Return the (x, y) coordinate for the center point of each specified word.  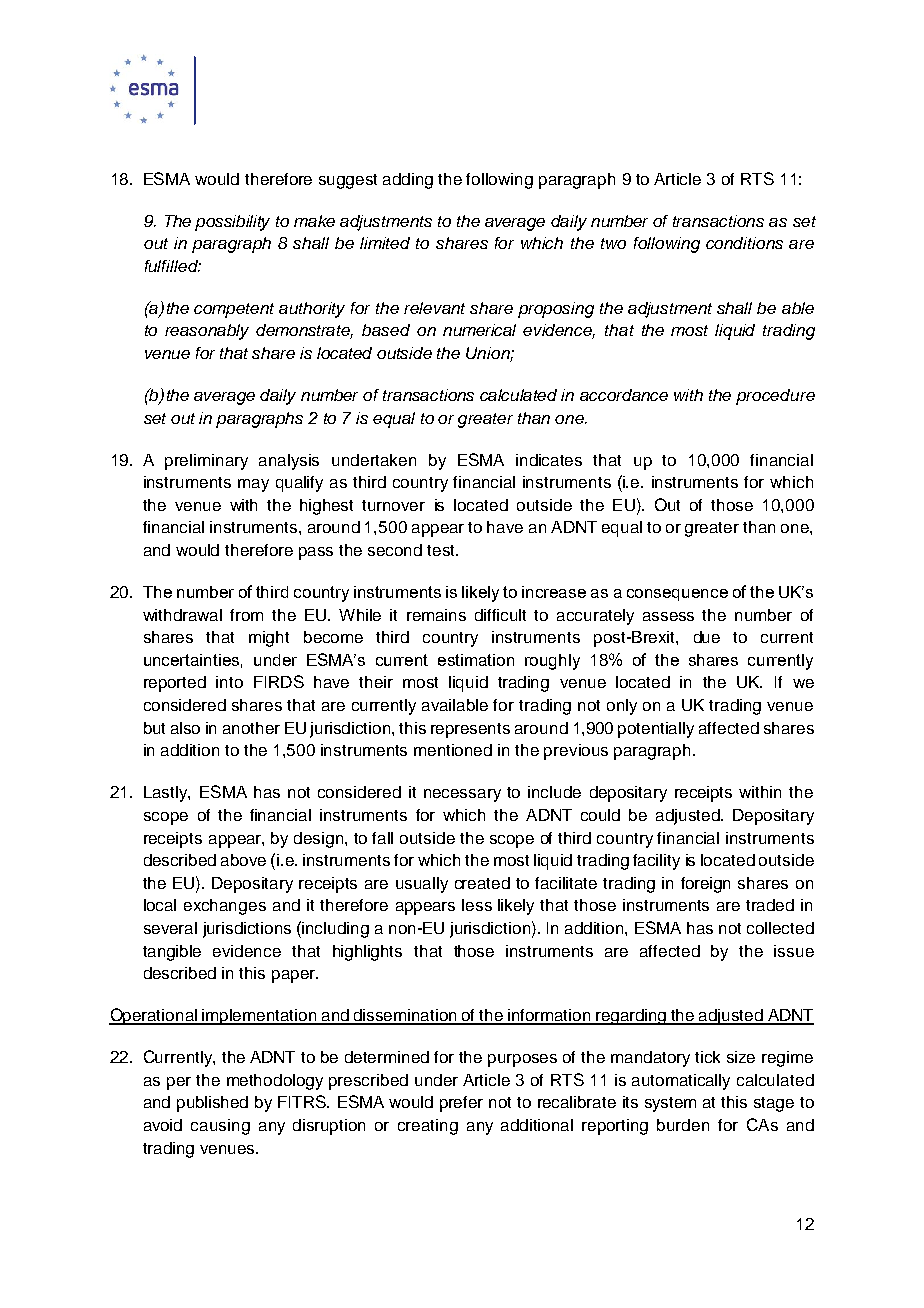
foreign (705, 885)
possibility (232, 223)
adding (408, 181)
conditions (744, 243)
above (243, 860)
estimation (476, 660)
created (482, 883)
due (707, 637)
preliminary (206, 462)
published (212, 1104)
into (229, 682)
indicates (549, 460)
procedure (775, 397)
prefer (461, 1104)
